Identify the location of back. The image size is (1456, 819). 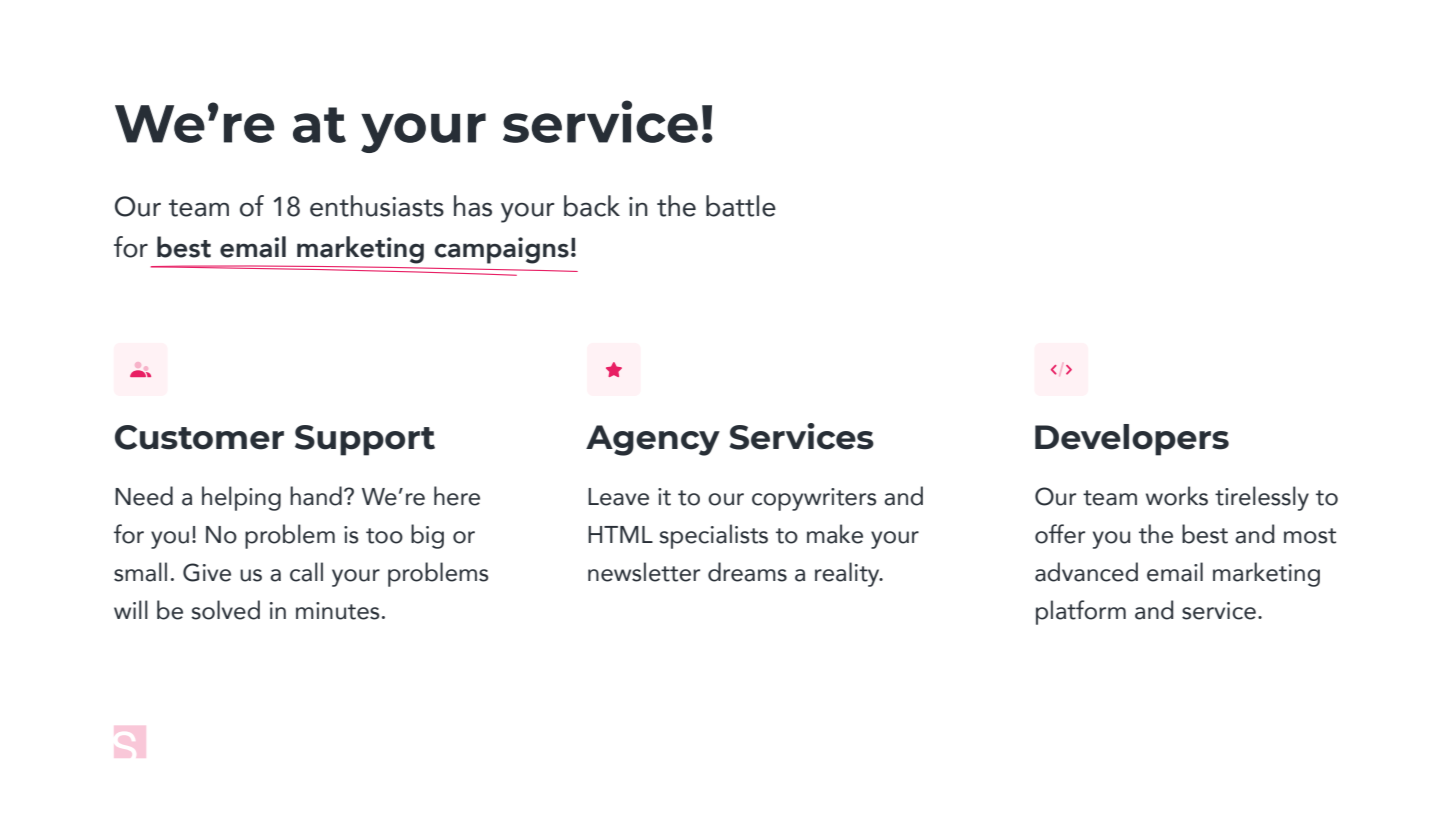
(592, 206).
